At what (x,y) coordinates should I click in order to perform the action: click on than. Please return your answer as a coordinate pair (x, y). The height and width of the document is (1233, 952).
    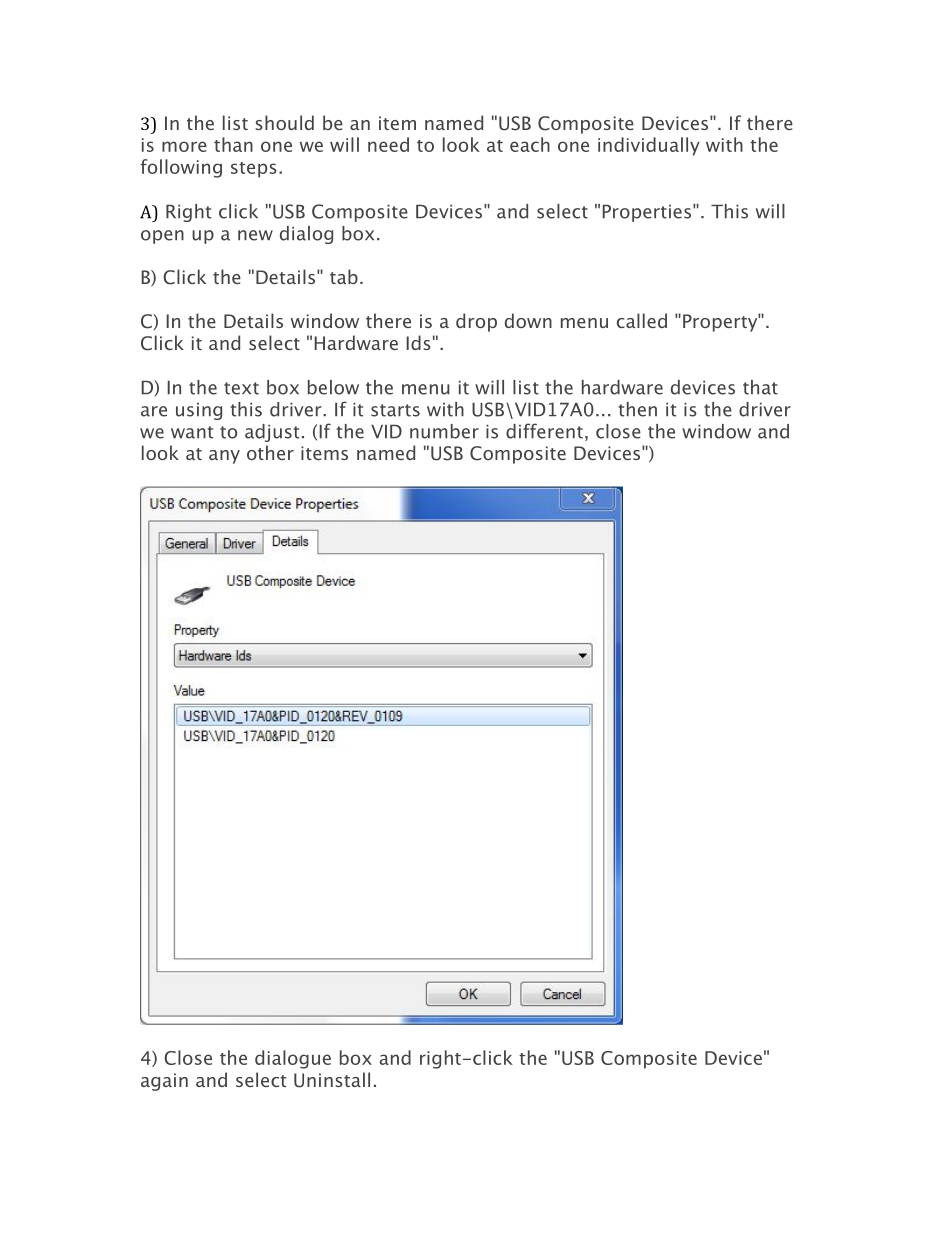
    Looking at the image, I should click on (233, 144).
